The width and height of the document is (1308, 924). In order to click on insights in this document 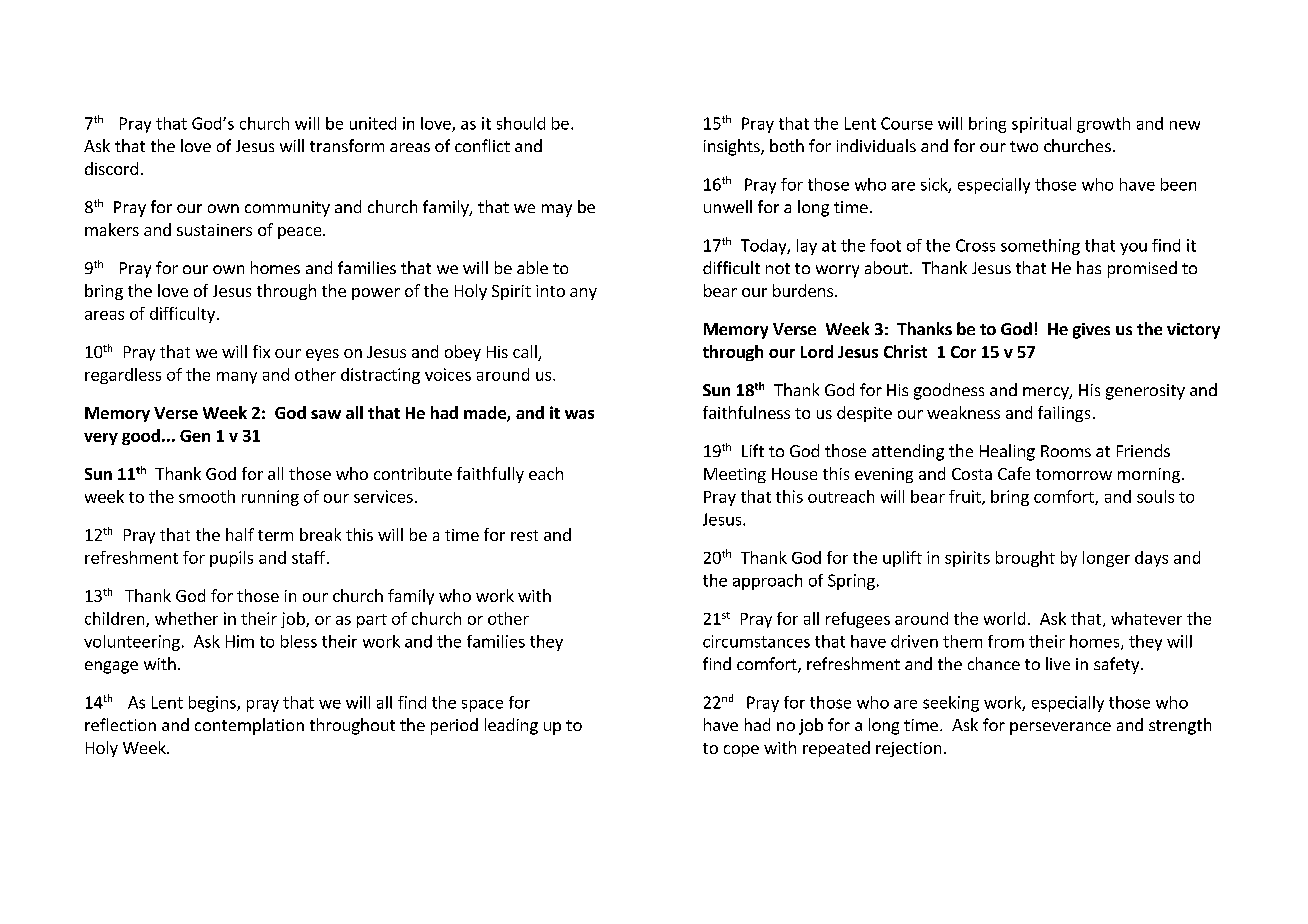, I will do `click(733, 147)`.
